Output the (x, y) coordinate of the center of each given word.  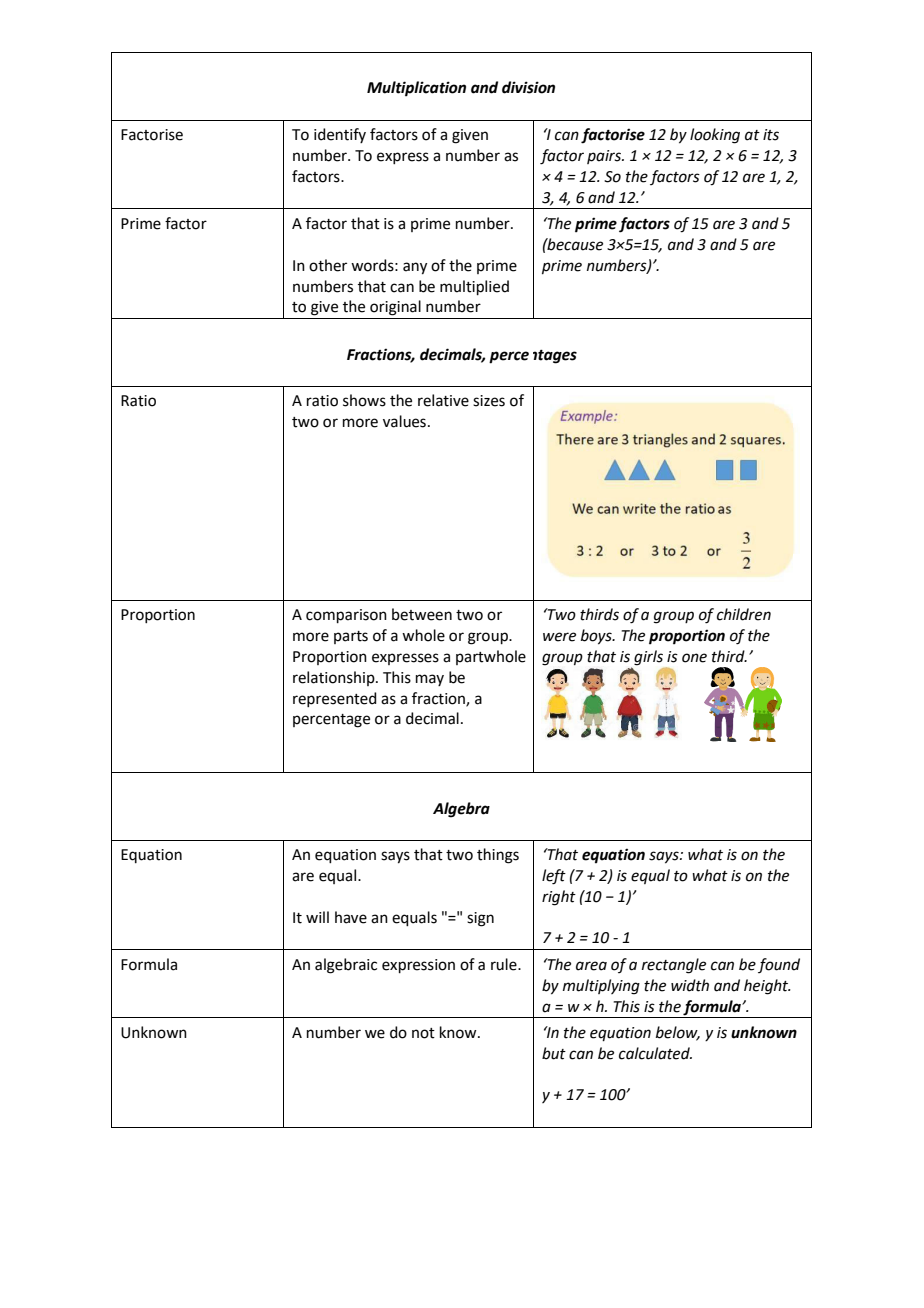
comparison (346, 616)
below (678, 1033)
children (744, 614)
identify (340, 135)
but (554, 1053)
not (423, 1033)
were (559, 637)
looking (715, 136)
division (528, 87)
